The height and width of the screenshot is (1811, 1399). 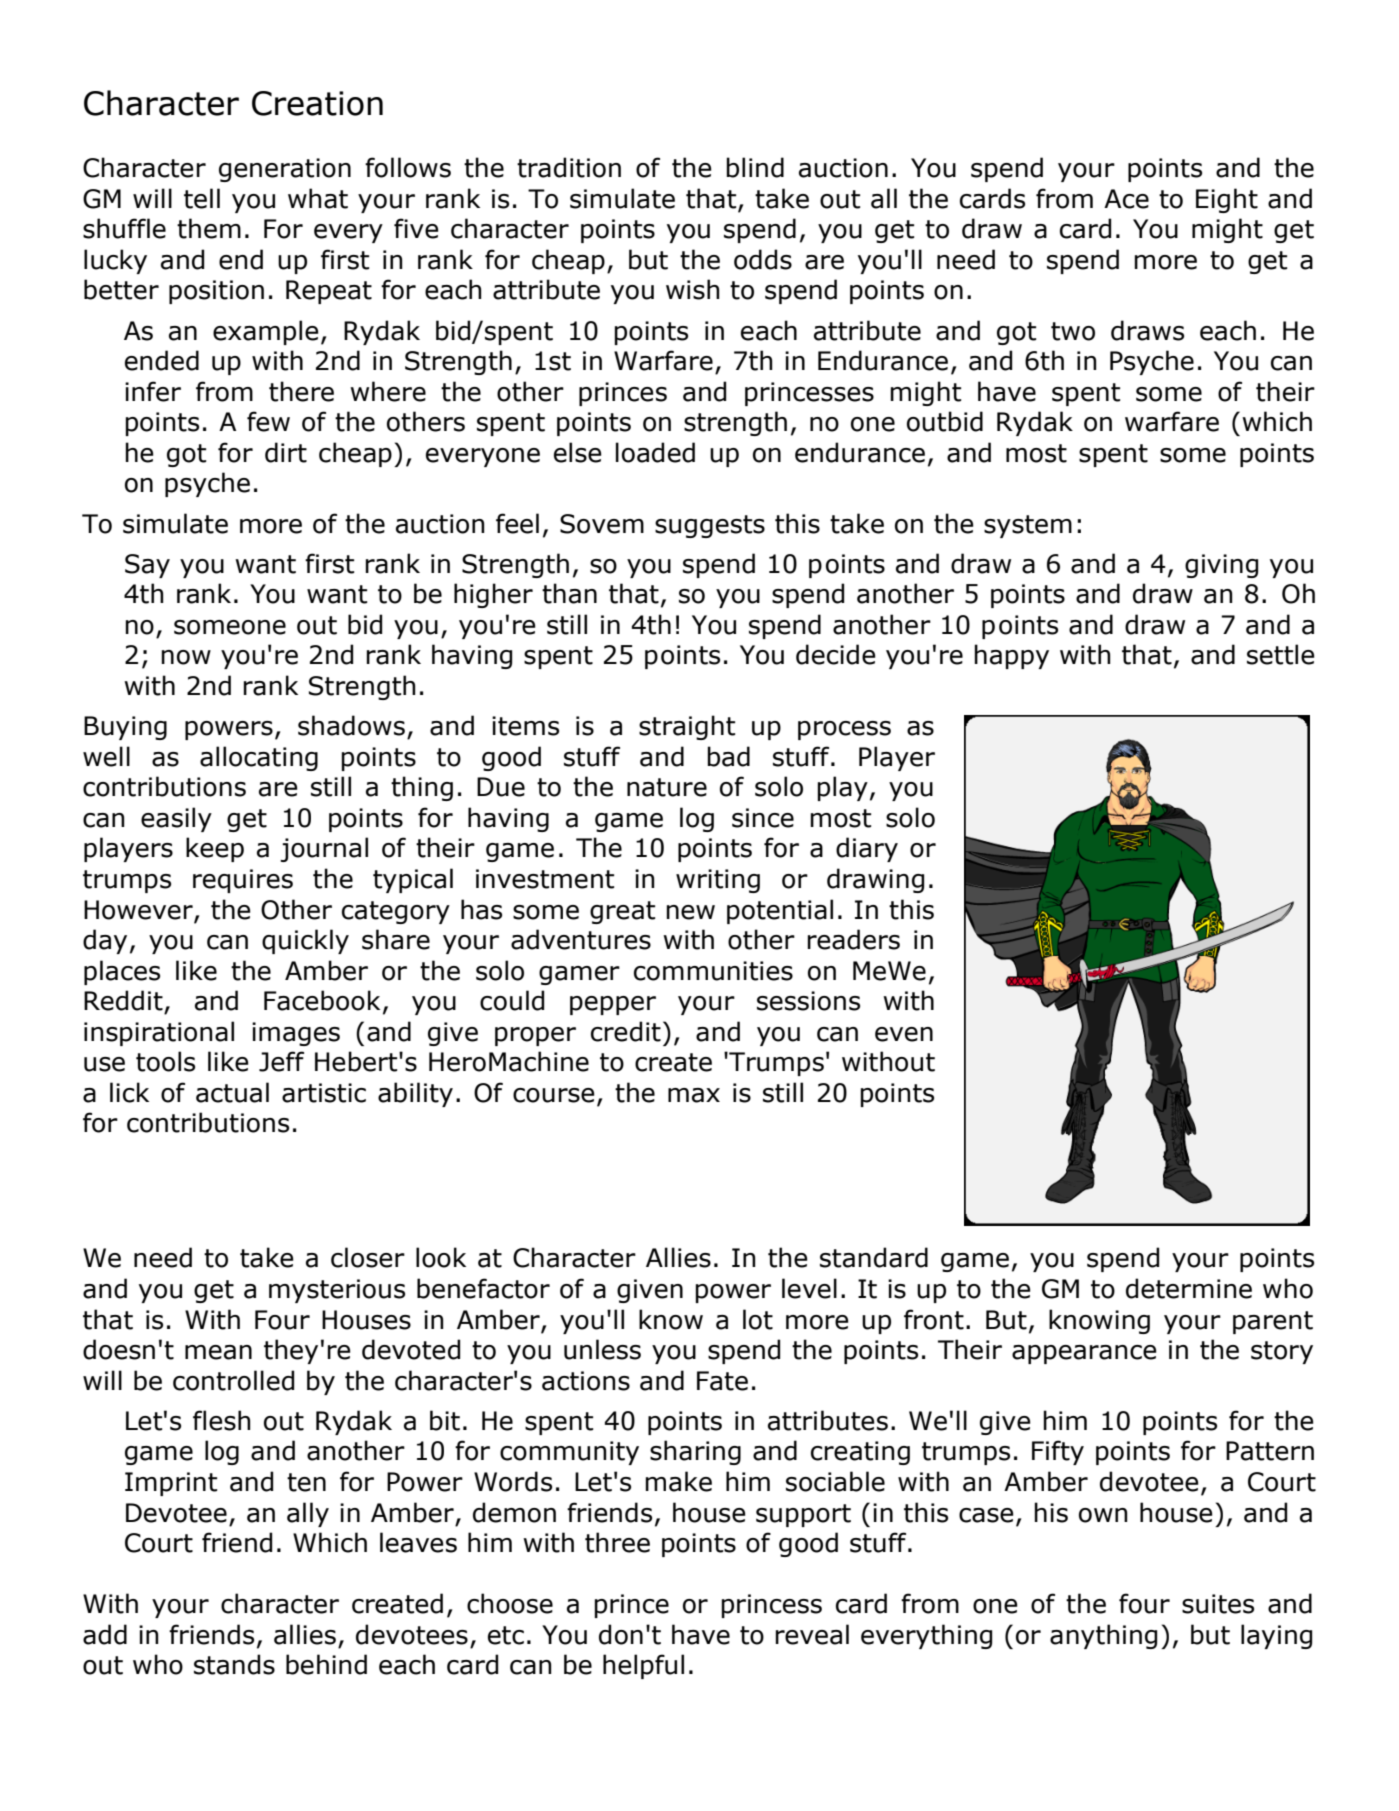 What do you see at coordinates (755, 167) in the screenshot?
I see `blind` at bounding box center [755, 167].
